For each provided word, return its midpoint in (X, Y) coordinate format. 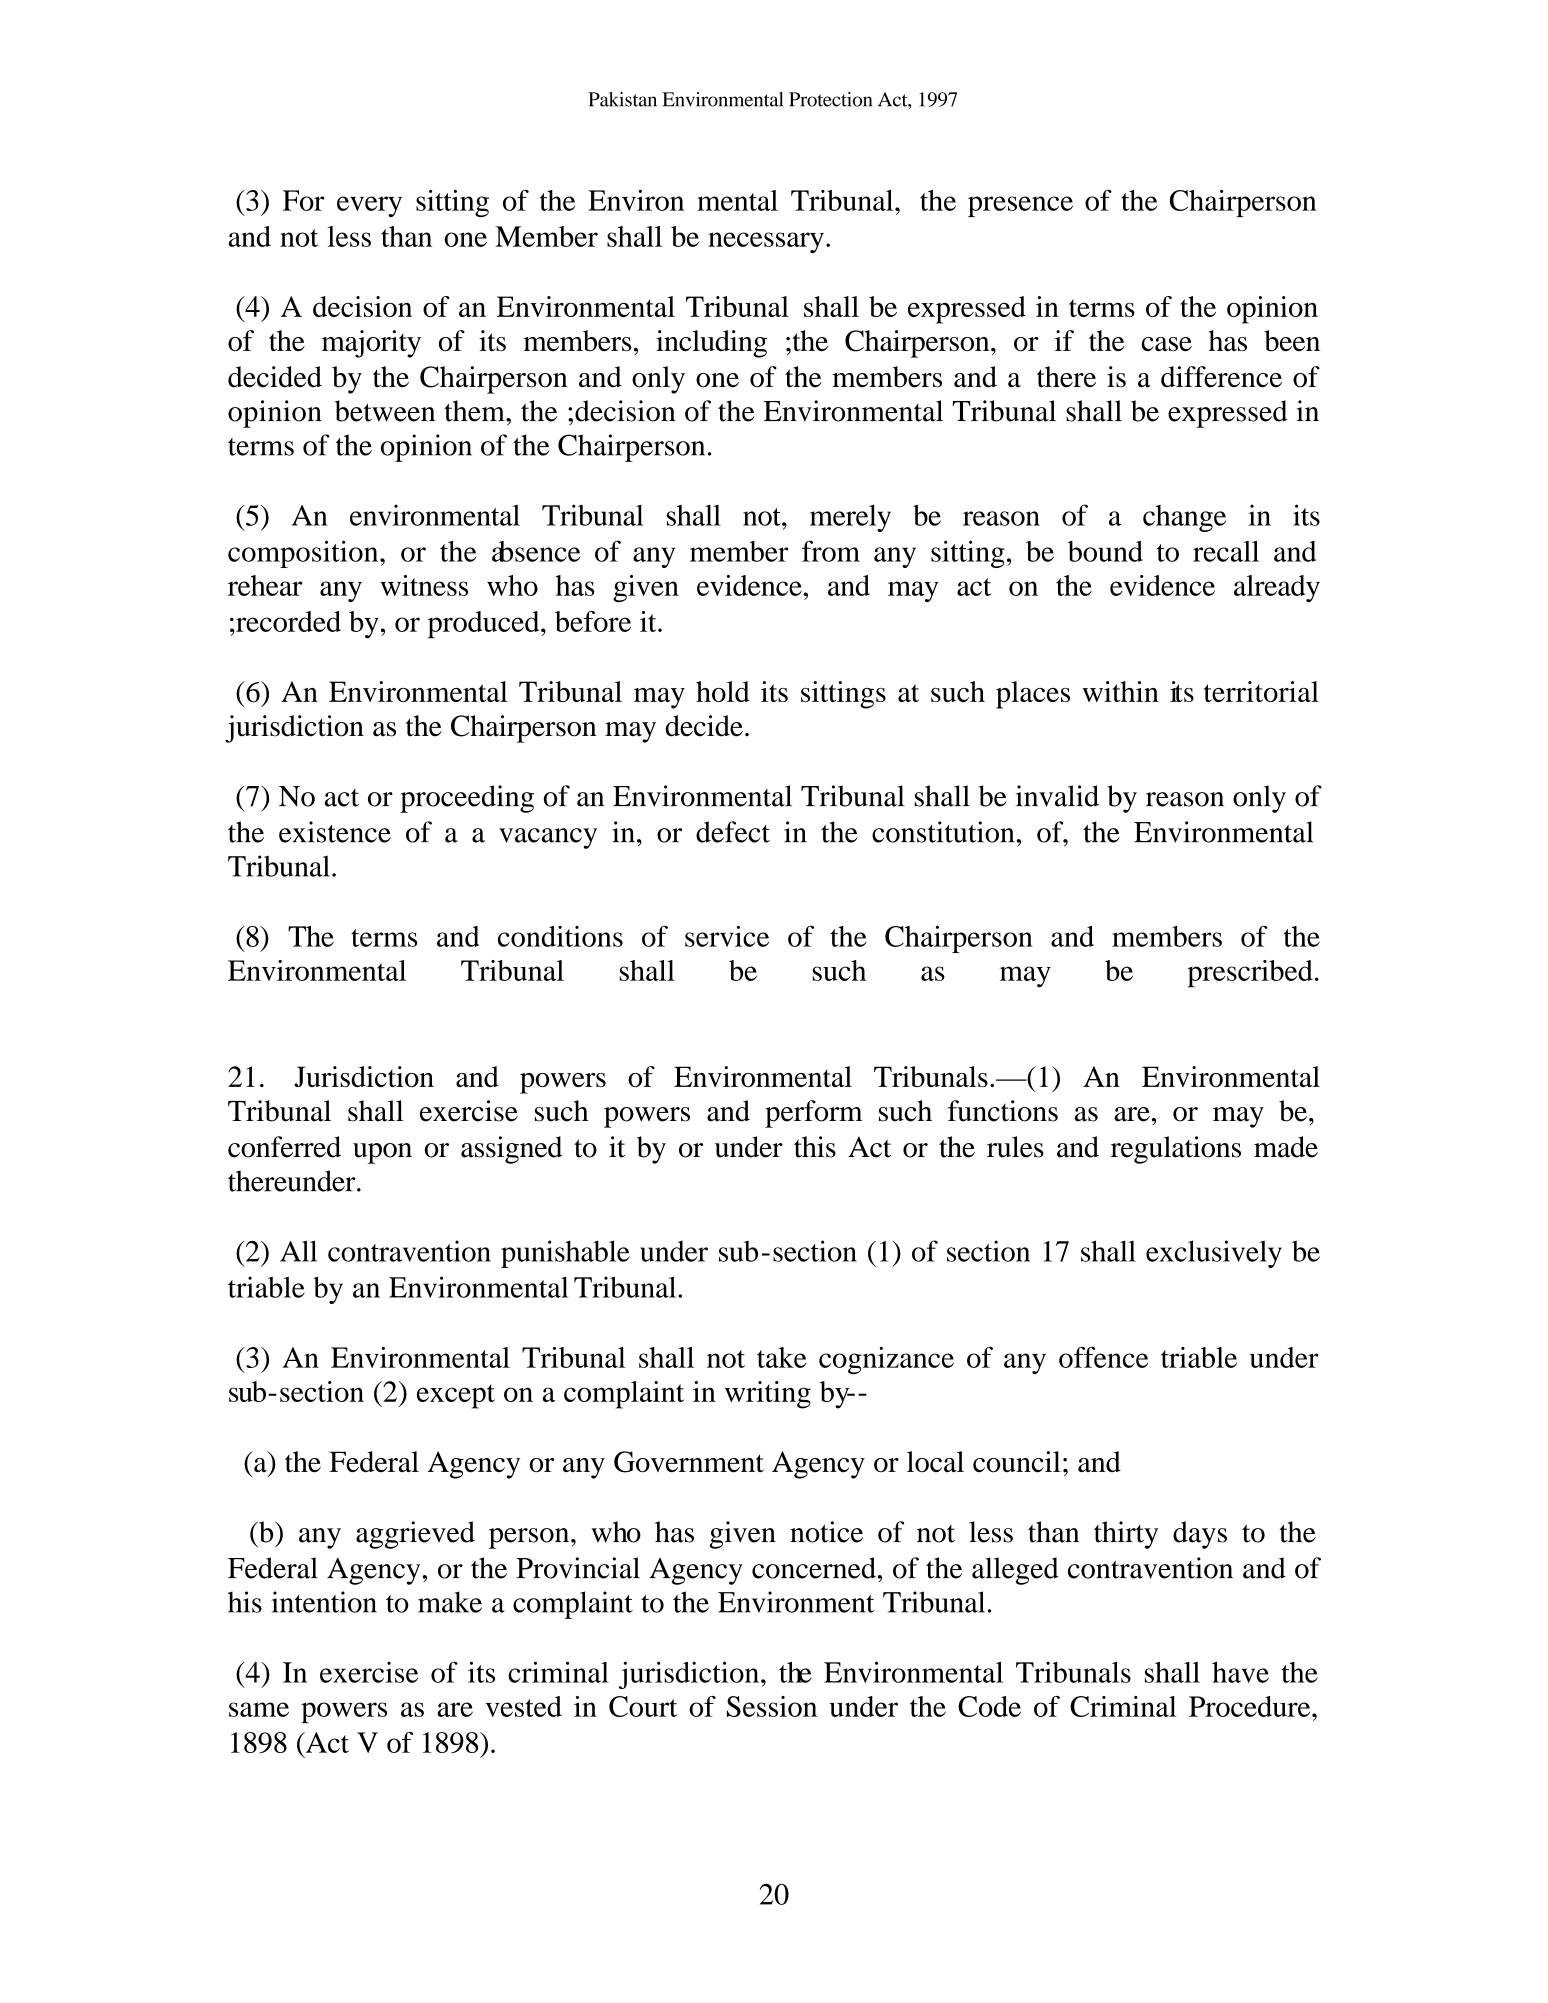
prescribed (1250, 974)
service (727, 936)
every (369, 206)
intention (324, 1602)
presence (1020, 206)
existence (335, 832)
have (1240, 1672)
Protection (830, 99)
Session (772, 1706)
